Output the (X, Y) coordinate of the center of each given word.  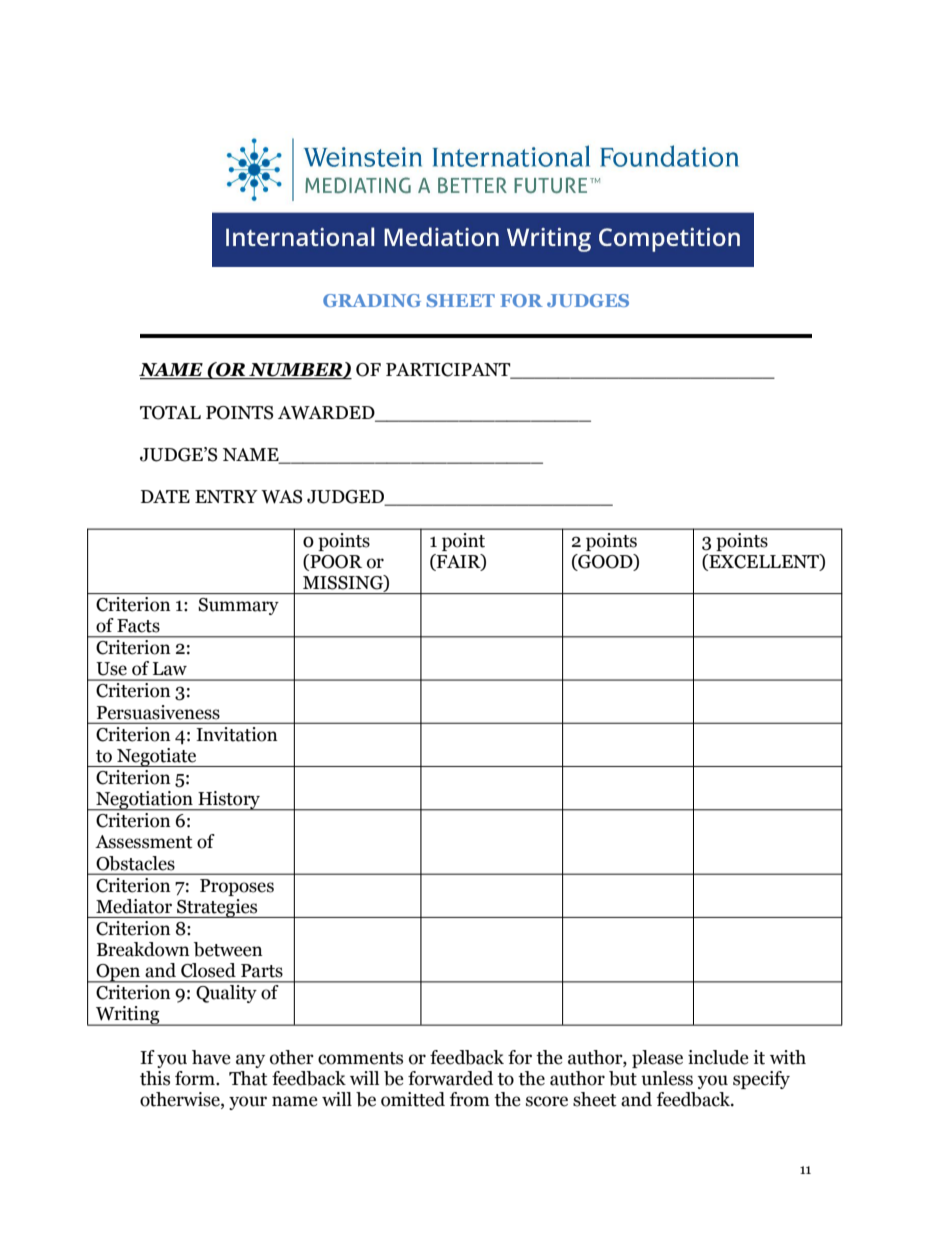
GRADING (372, 300)
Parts (262, 971)
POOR (335, 562)
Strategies (217, 908)
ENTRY (226, 496)
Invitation (237, 734)
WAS (281, 497)
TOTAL (170, 413)
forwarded (450, 1078)
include (718, 1057)
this (155, 1078)
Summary (239, 606)
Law (170, 669)
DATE (165, 496)
